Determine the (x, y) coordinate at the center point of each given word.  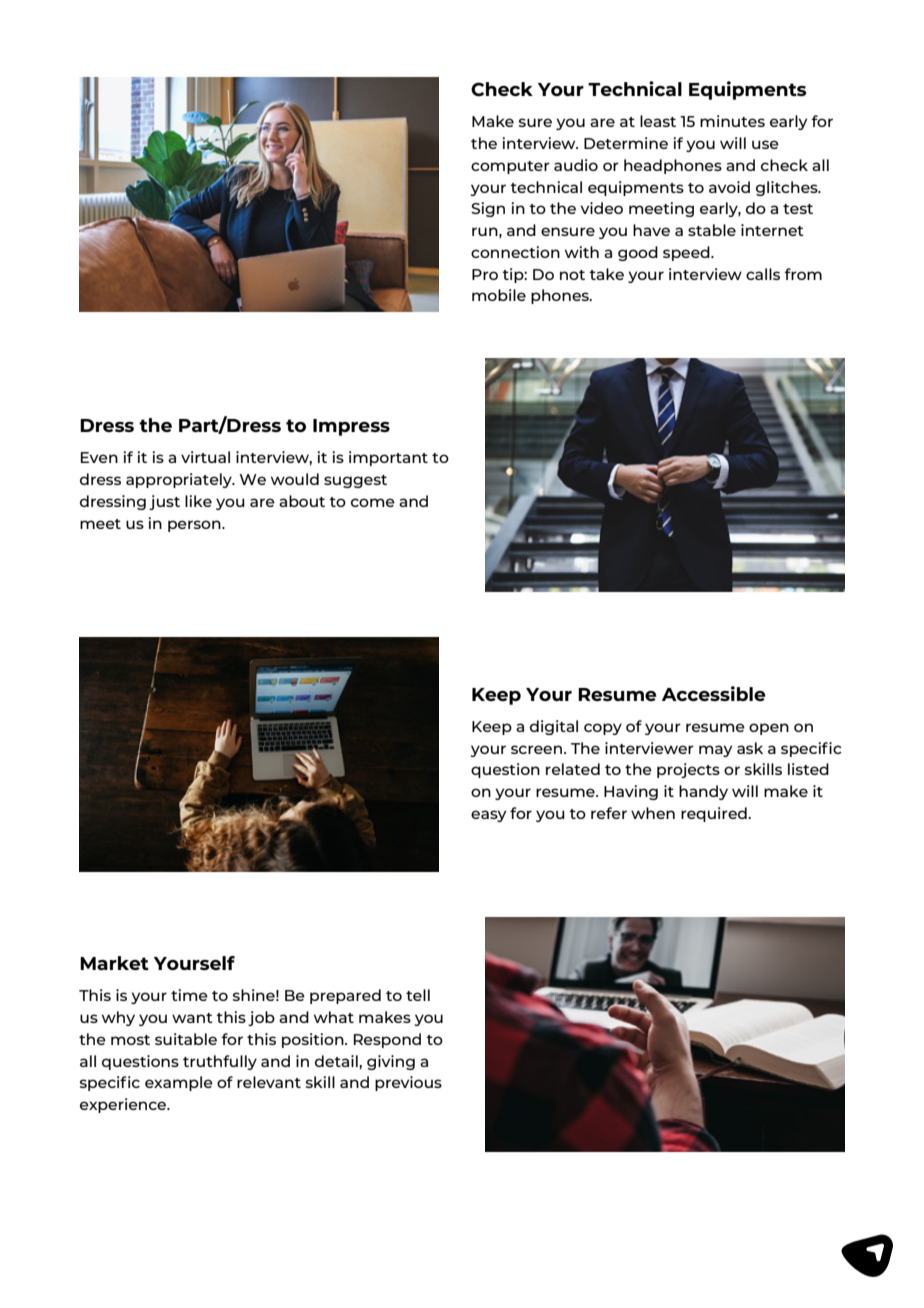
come (373, 502)
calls (763, 274)
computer (510, 167)
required (715, 814)
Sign (488, 209)
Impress (351, 427)
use (765, 144)
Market (114, 963)
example (179, 1083)
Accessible (714, 693)
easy (488, 816)
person (195, 526)
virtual (205, 457)
